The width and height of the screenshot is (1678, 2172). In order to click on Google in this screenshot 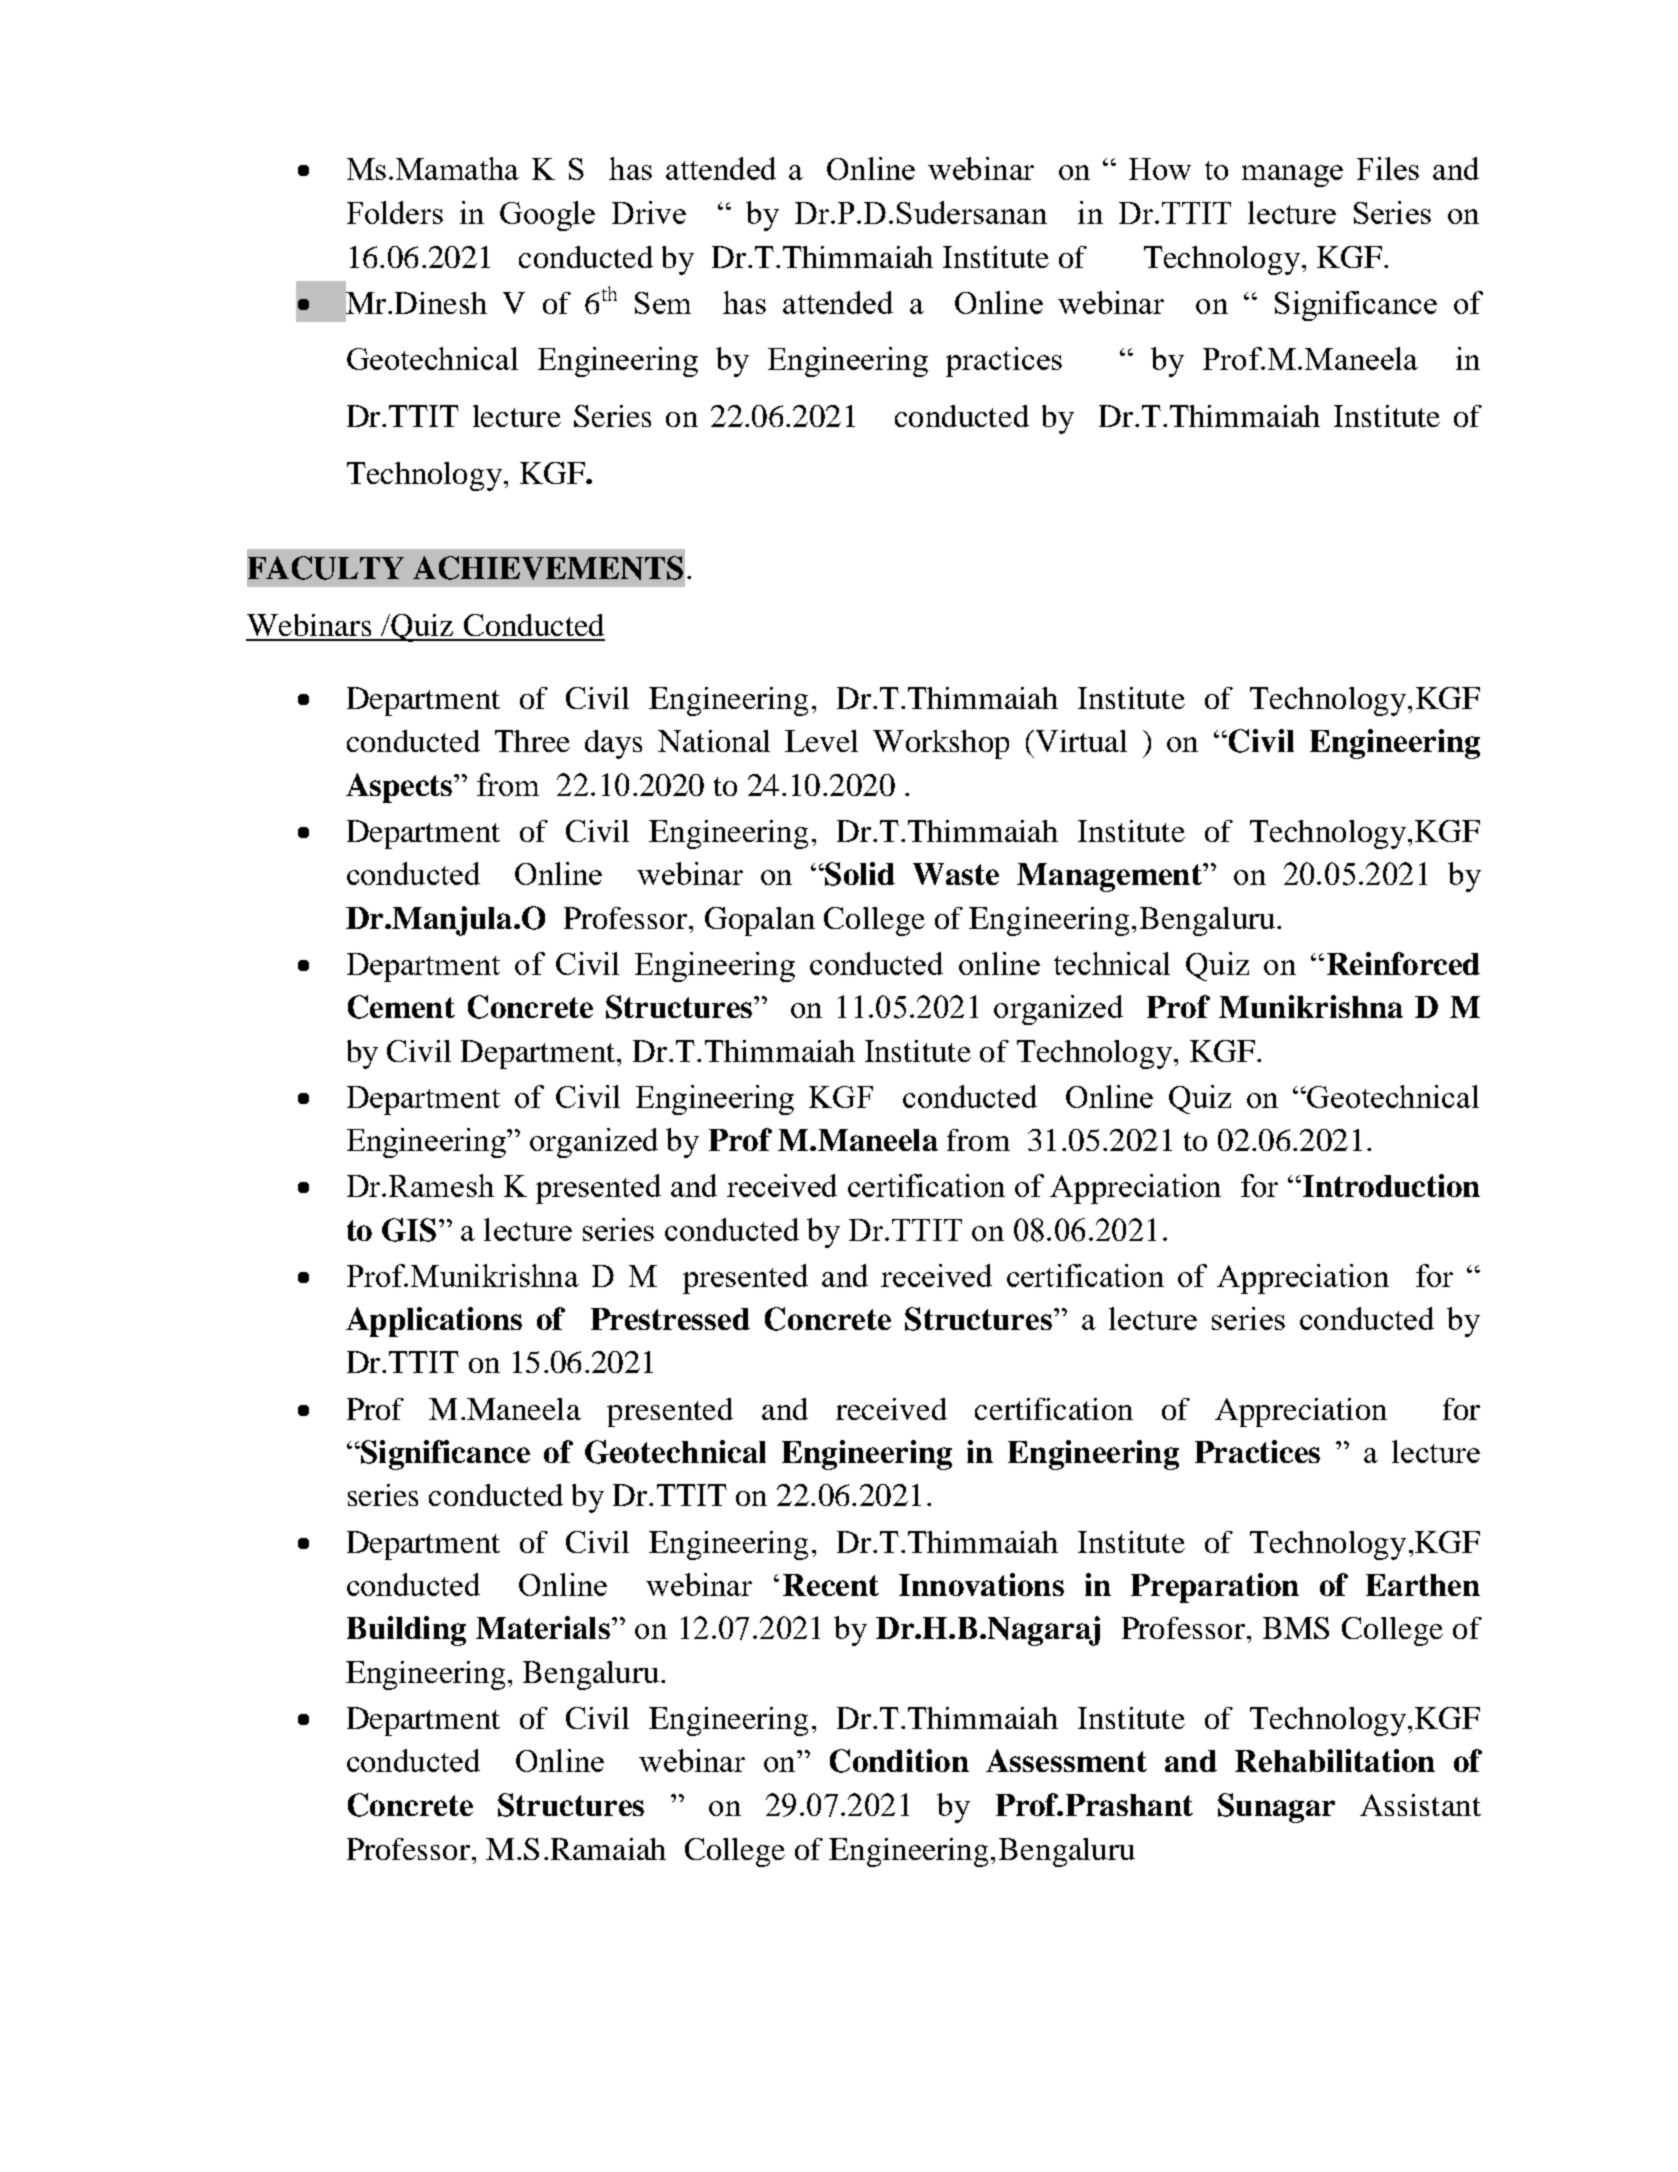, I will do `click(547, 216)`.
